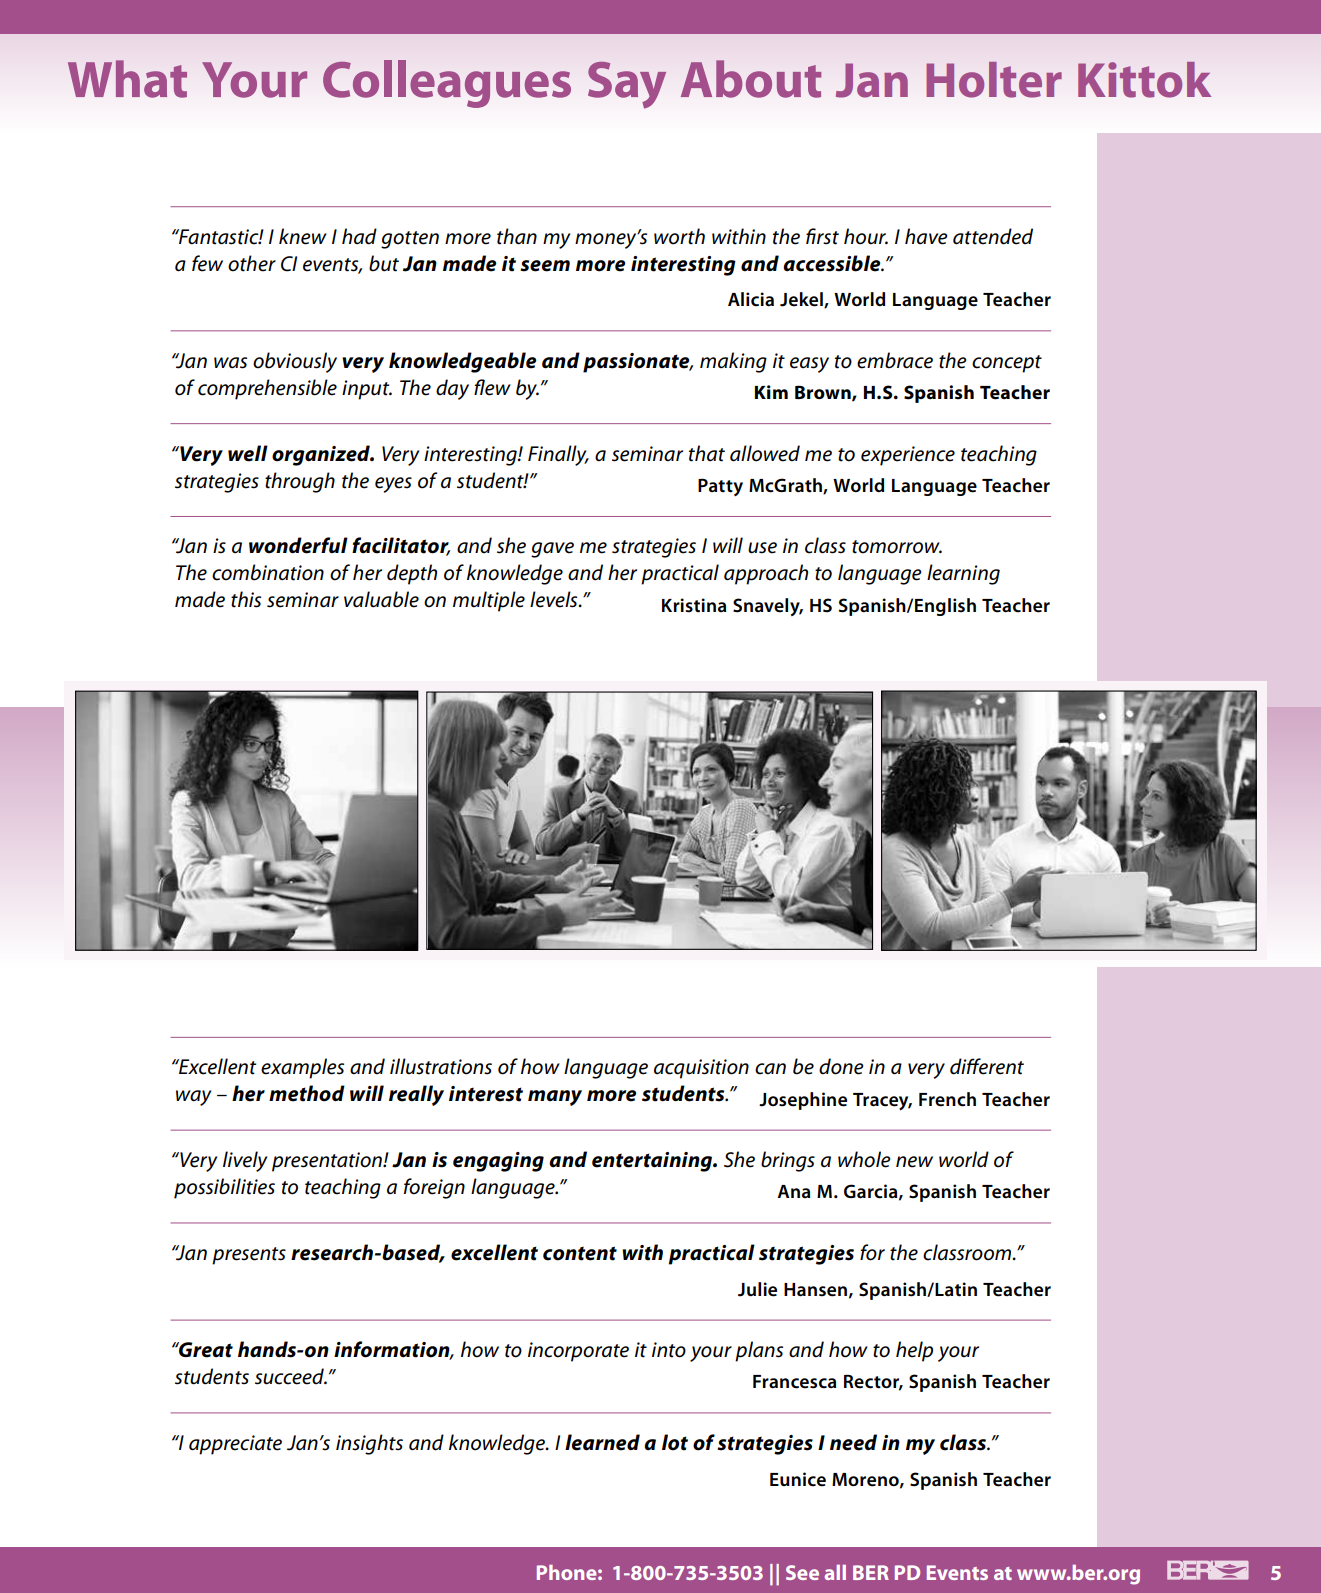 The height and width of the image is (1593, 1321). Describe the element at coordinates (627, 85) in the image. I see `Say` at that location.
